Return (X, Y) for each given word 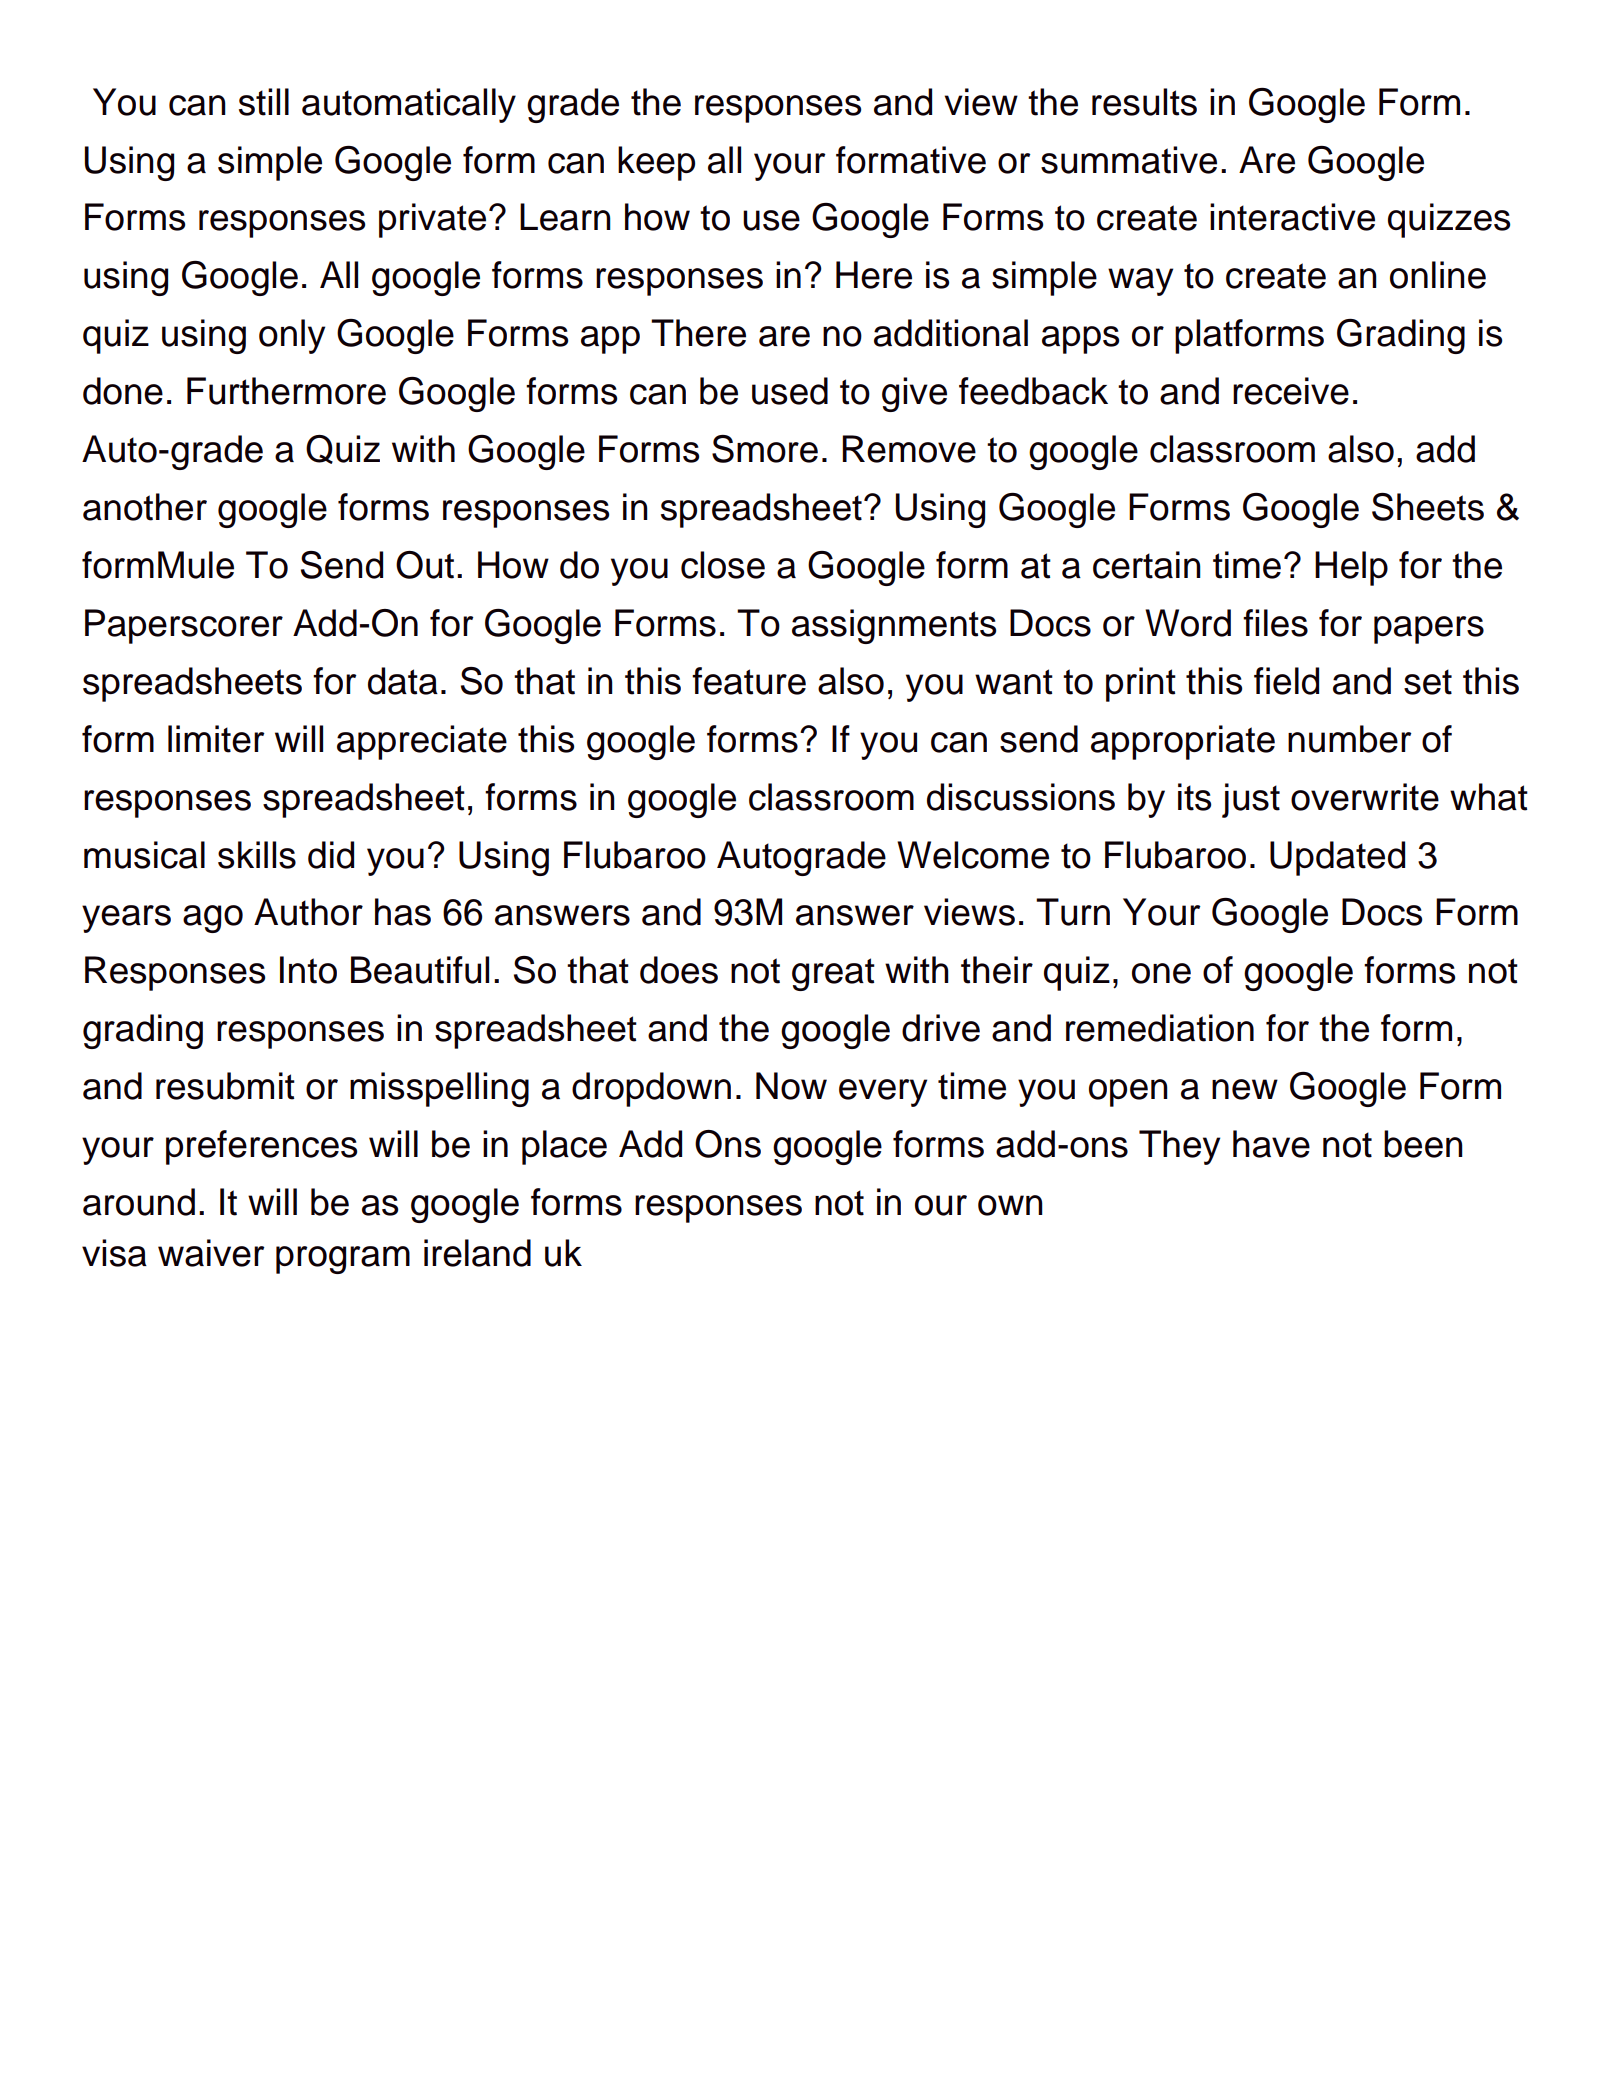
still (264, 102)
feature (749, 681)
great (833, 974)
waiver (211, 1253)
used (790, 391)
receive (1291, 391)
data (403, 681)
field (1286, 681)
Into (308, 970)
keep (656, 163)
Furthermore (286, 391)
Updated (1337, 858)
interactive (1292, 217)
